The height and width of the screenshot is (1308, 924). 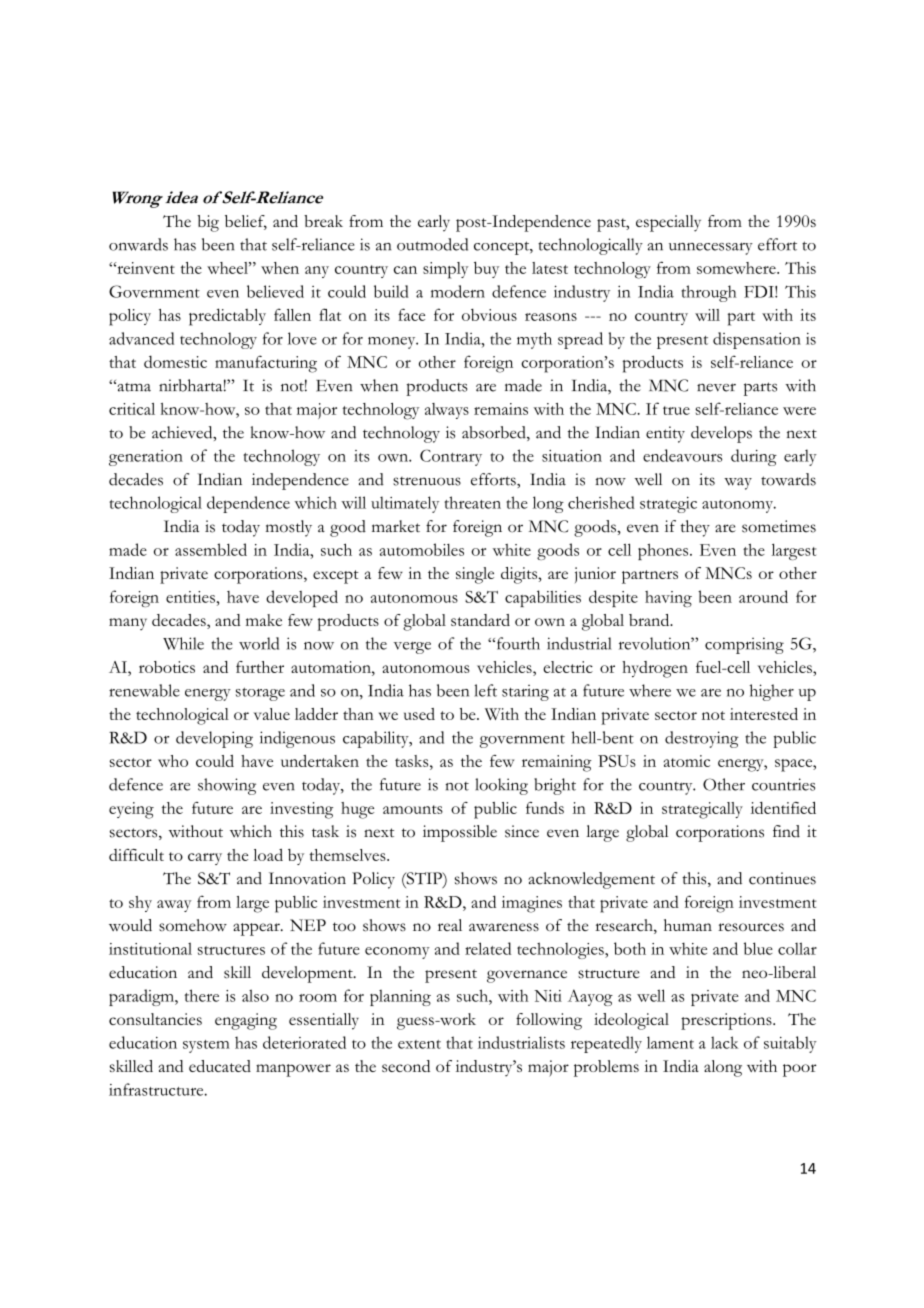 I want to click on comprising, so click(x=744, y=645).
